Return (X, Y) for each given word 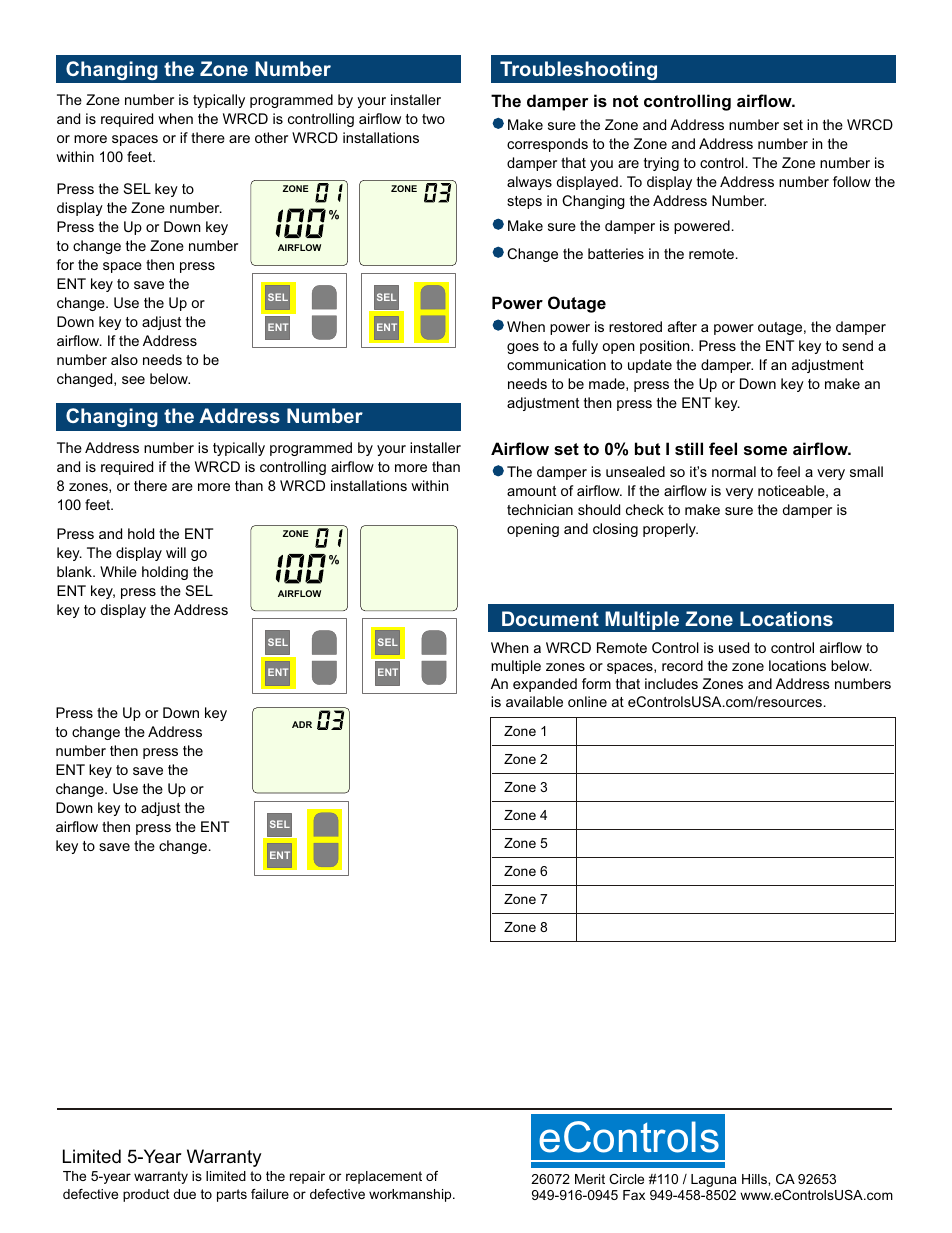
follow (852, 181)
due (184, 1194)
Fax (634, 1195)
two (433, 119)
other (271, 137)
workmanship (411, 1195)
